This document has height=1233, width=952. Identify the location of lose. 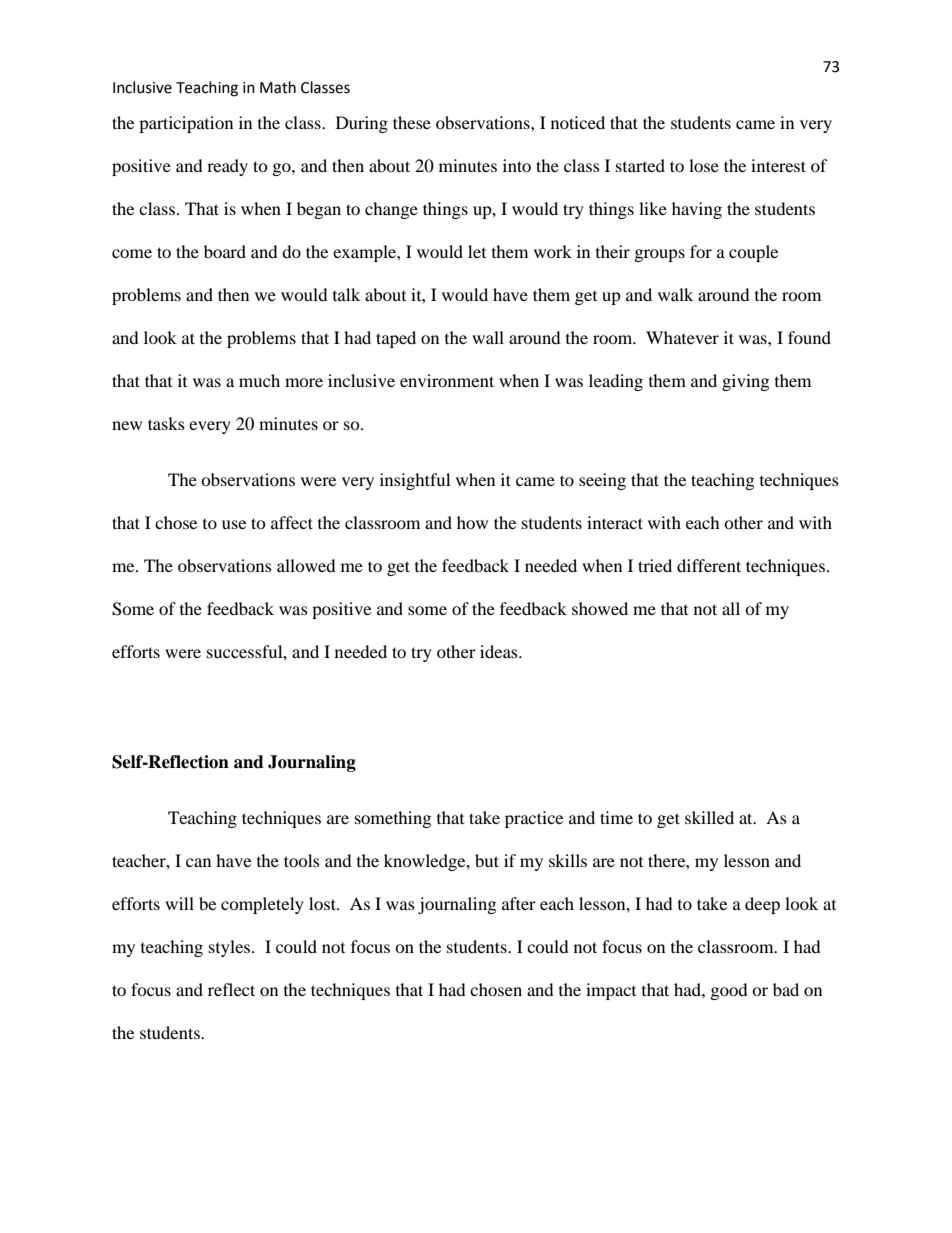
(704, 165).
